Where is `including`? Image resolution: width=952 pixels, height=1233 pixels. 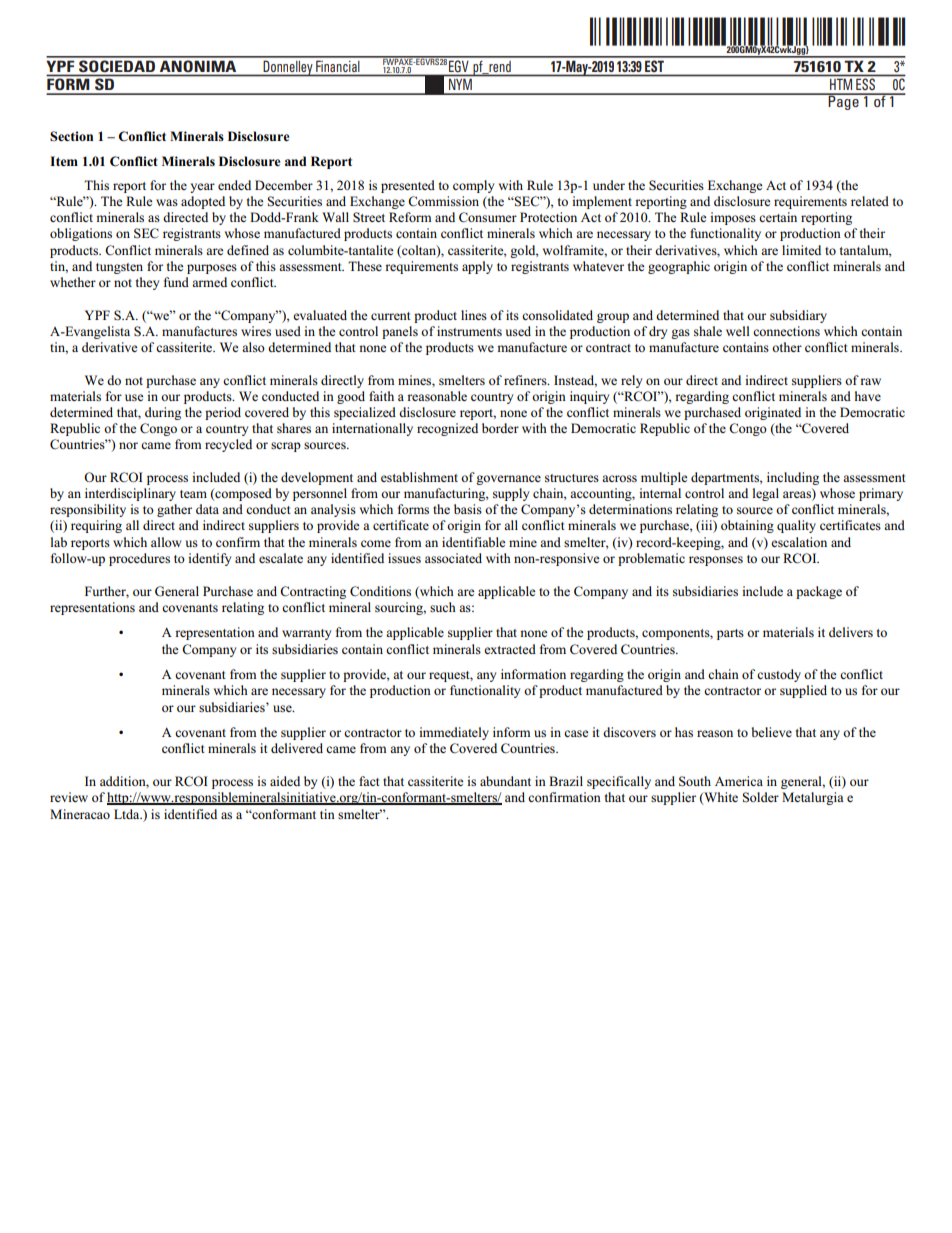 including is located at coordinates (793, 478).
